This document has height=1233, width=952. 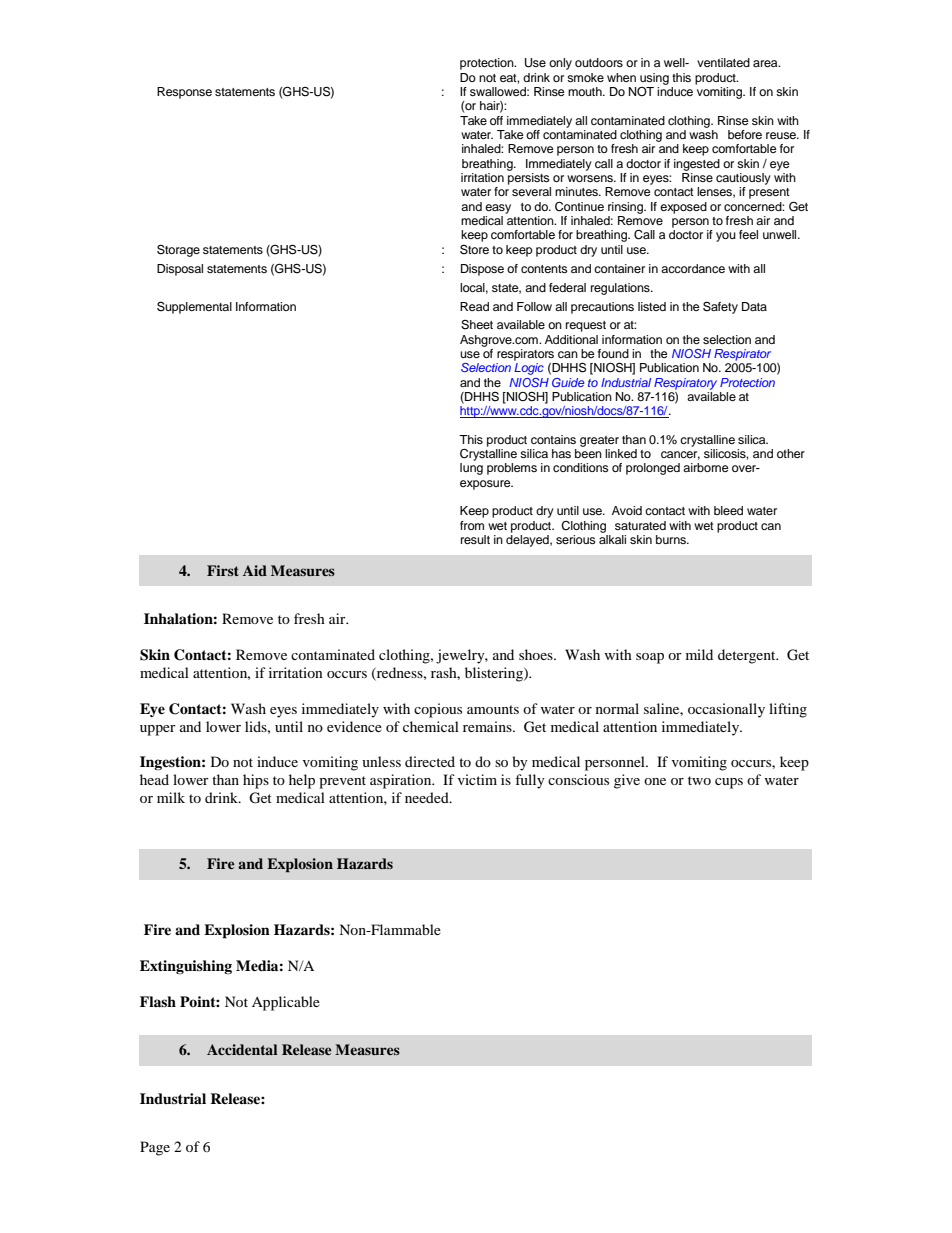 What do you see at coordinates (729, 783) in the document?
I see `cups` at bounding box center [729, 783].
